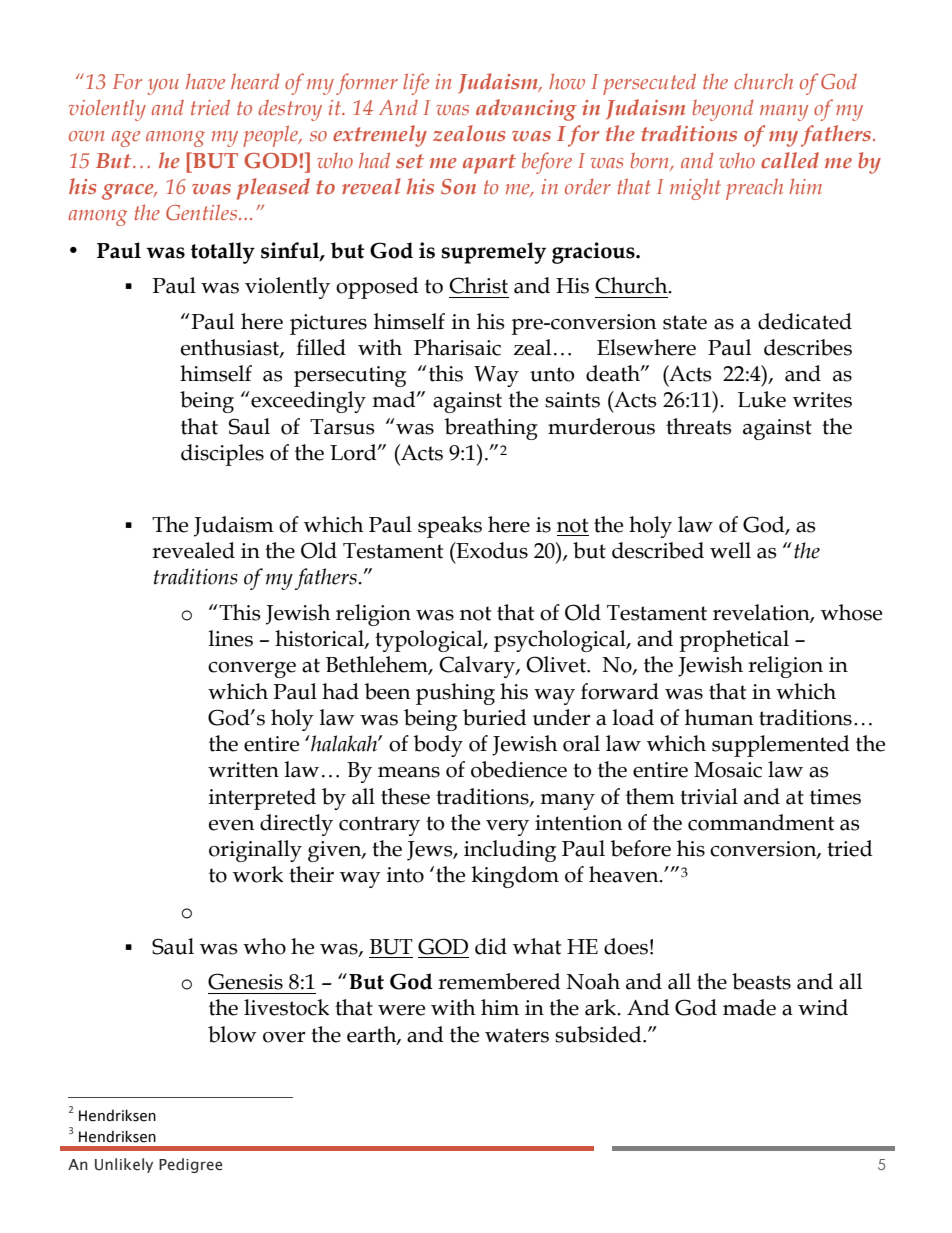  Describe the element at coordinates (491, 946) in the page. I see `did` at that location.
